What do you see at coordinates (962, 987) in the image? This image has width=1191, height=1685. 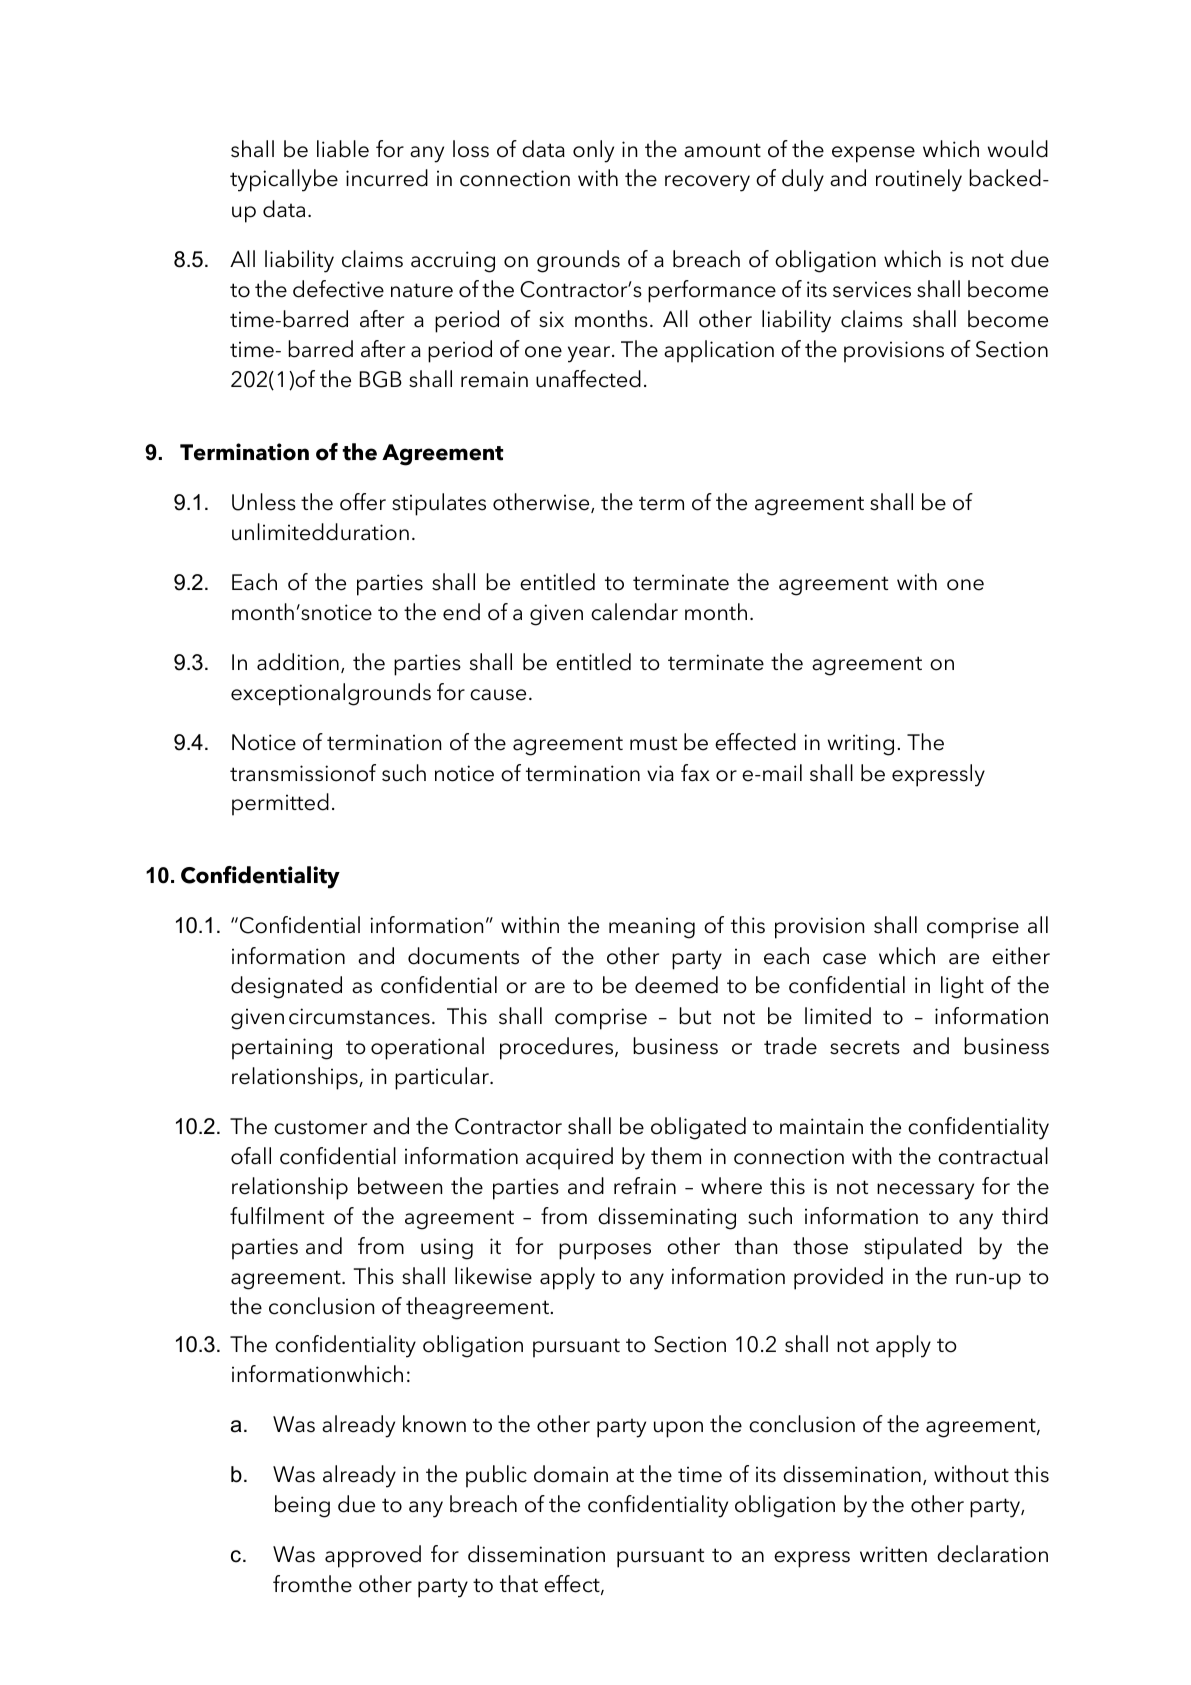 I see `light` at bounding box center [962, 987].
